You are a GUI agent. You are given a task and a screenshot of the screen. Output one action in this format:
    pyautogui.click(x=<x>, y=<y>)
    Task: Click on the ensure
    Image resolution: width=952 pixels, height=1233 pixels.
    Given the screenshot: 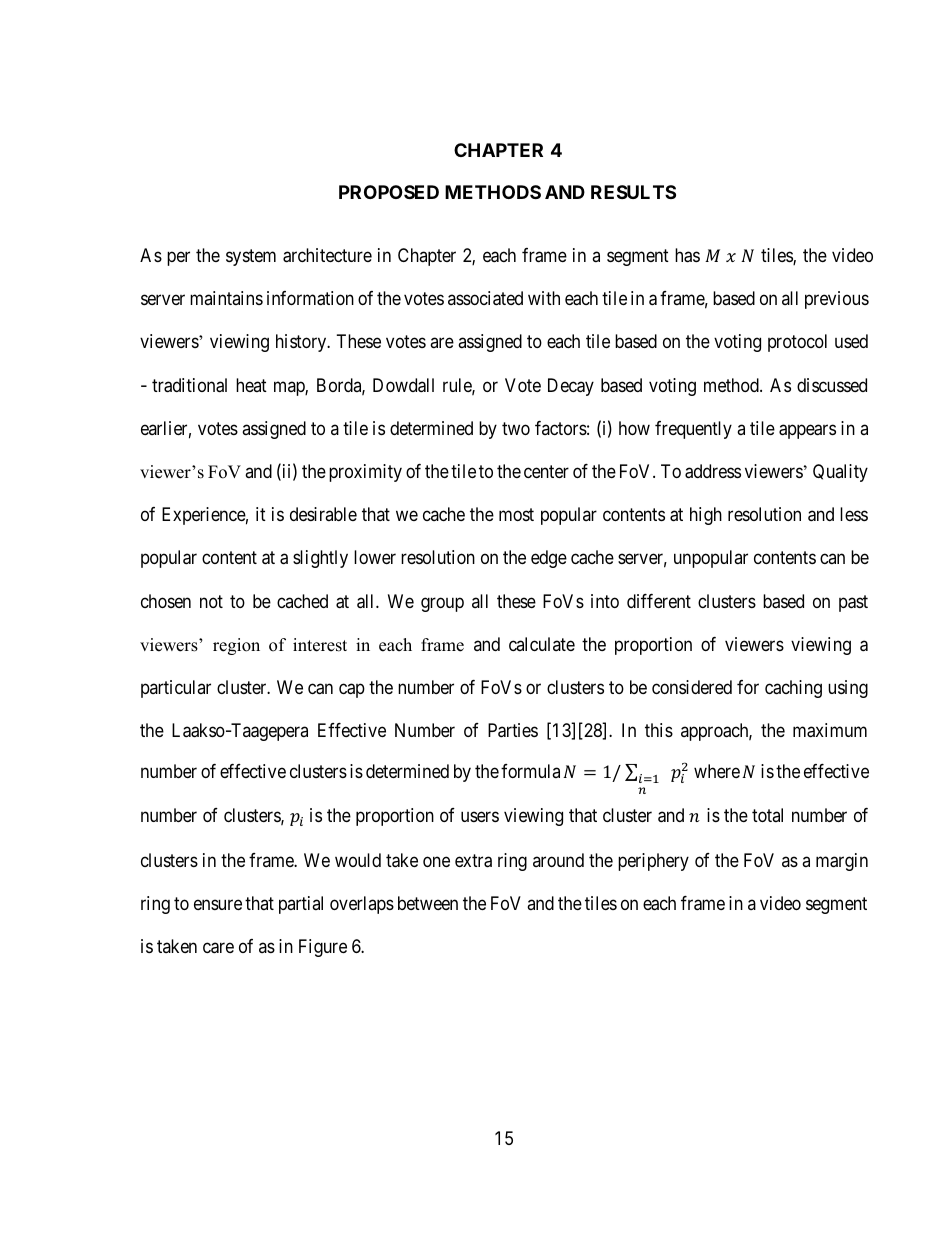 What is the action you would take?
    pyautogui.click(x=218, y=904)
